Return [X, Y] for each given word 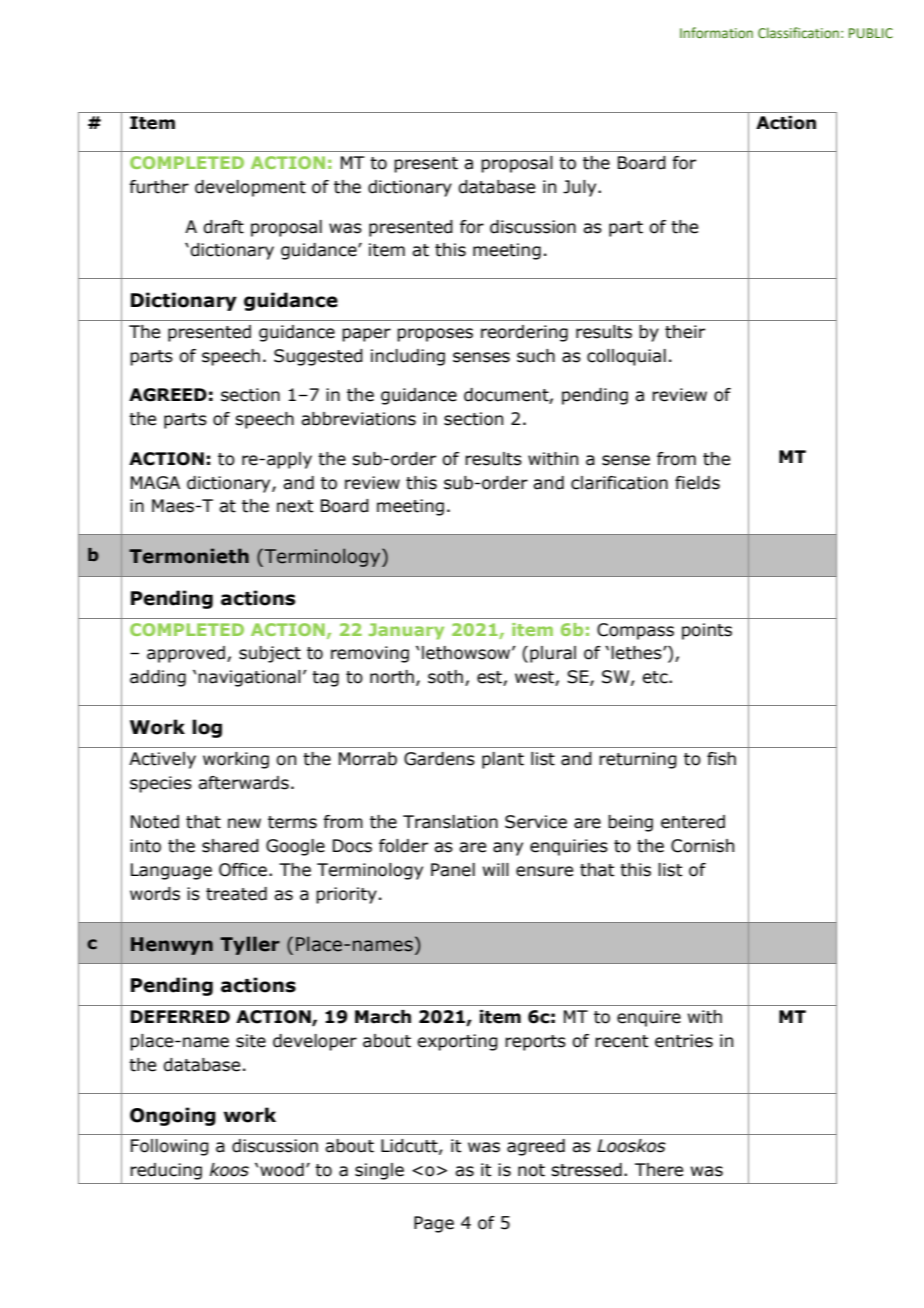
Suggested [318, 357]
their [685, 332]
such [536, 356]
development [250, 188]
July [581, 188]
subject [270, 654]
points [707, 631]
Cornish [702, 846]
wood [282, 1170]
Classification [798, 32]
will [496, 869]
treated [236, 894]
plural [553, 654]
